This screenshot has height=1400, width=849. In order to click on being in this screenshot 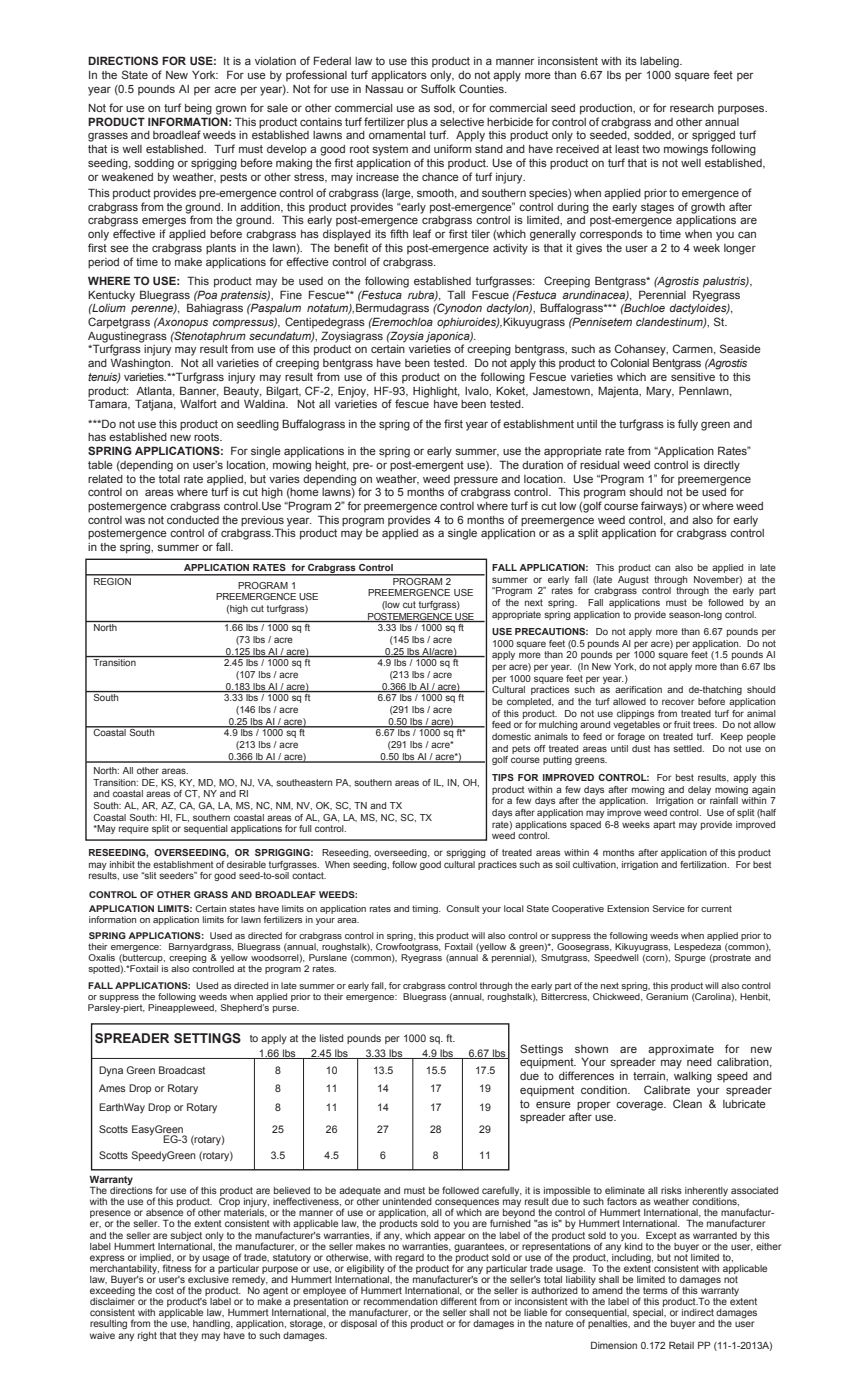, I will do `click(198, 109)`.
